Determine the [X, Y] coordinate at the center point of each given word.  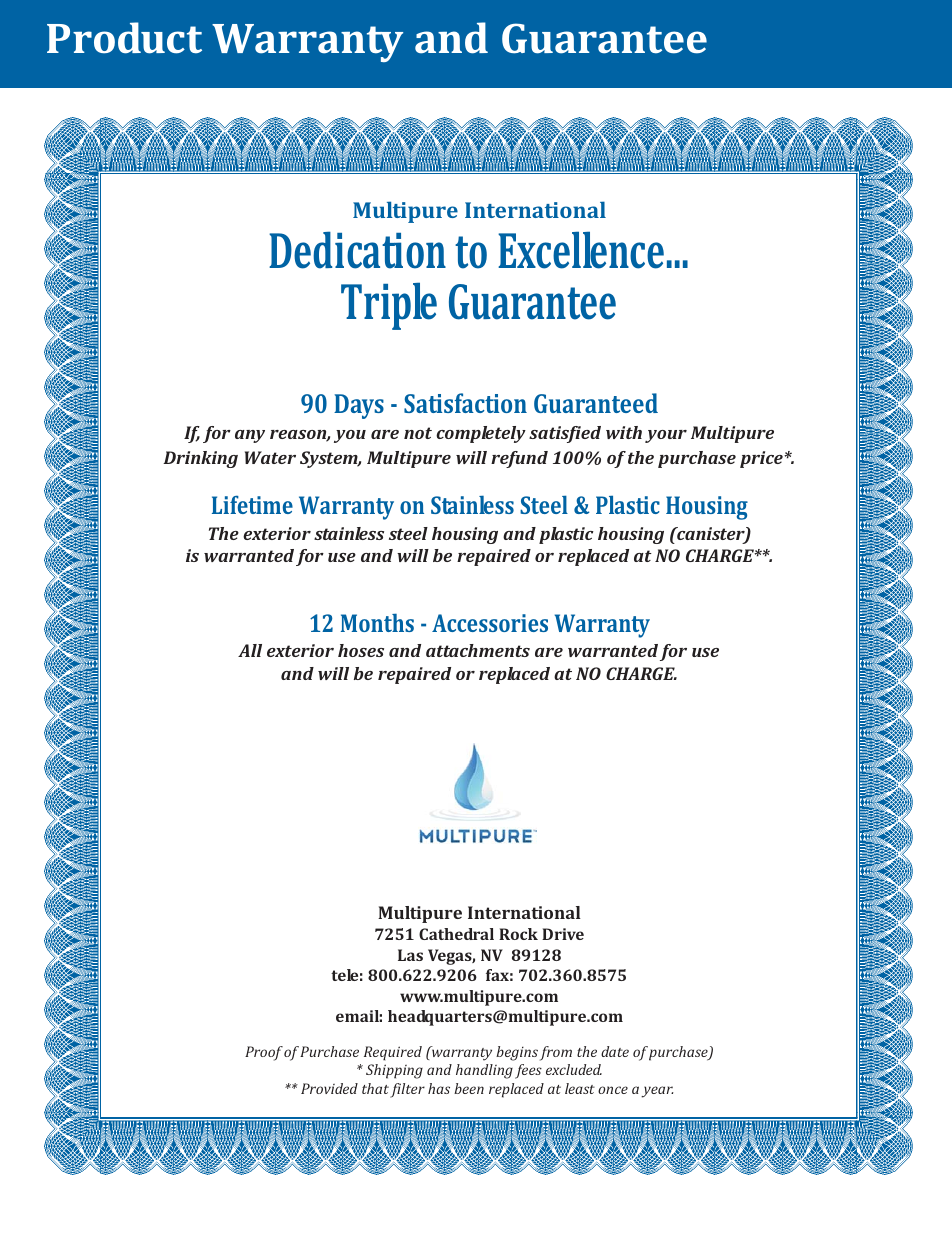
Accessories [490, 623]
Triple [389, 306]
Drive [563, 934]
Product [124, 38]
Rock [518, 934]
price [762, 459]
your [666, 436]
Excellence [581, 250]
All [250, 650]
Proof [264, 1053]
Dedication [357, 250]
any [250, 436]
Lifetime [252, 504]
